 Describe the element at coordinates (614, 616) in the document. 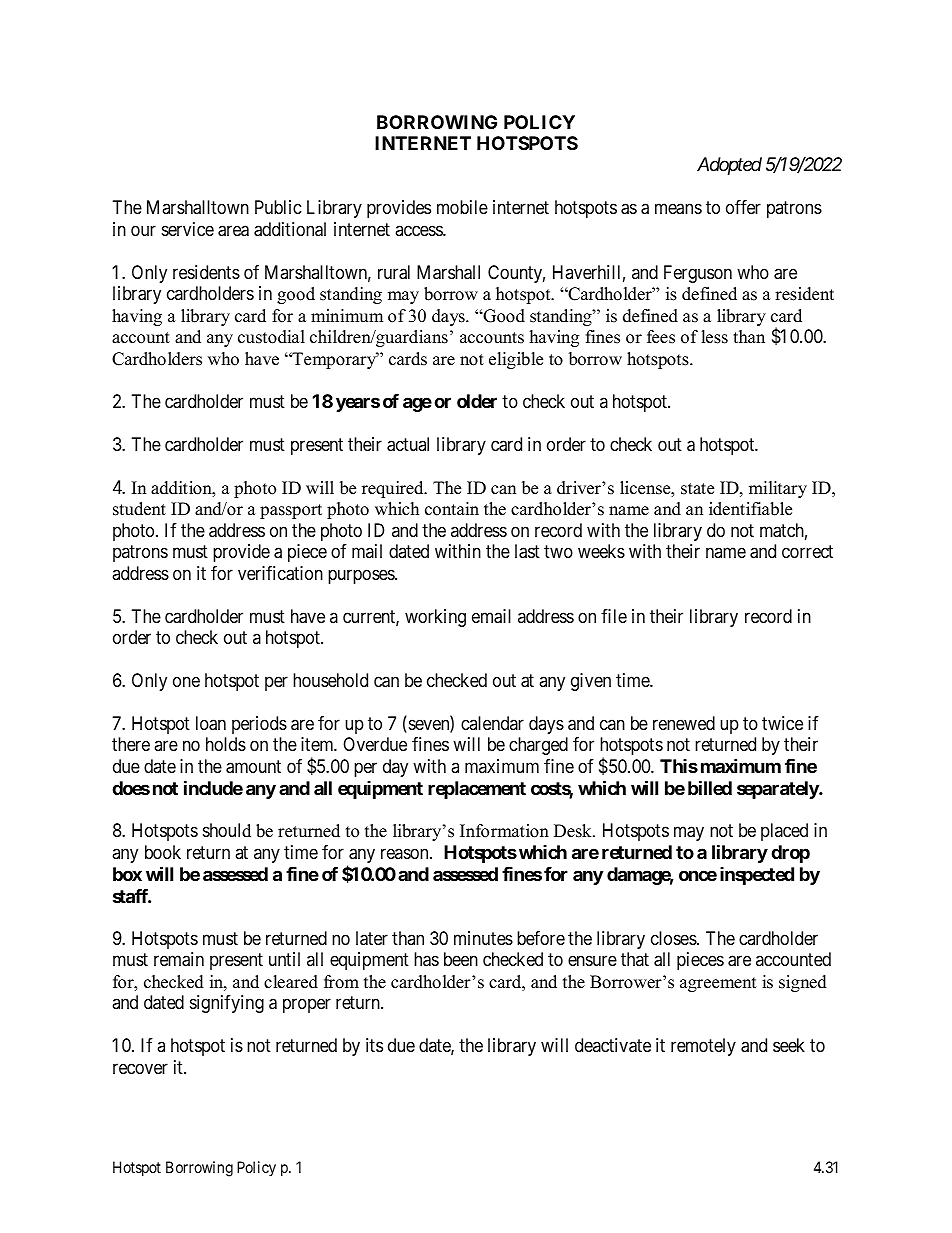

I see `file` at that location.
